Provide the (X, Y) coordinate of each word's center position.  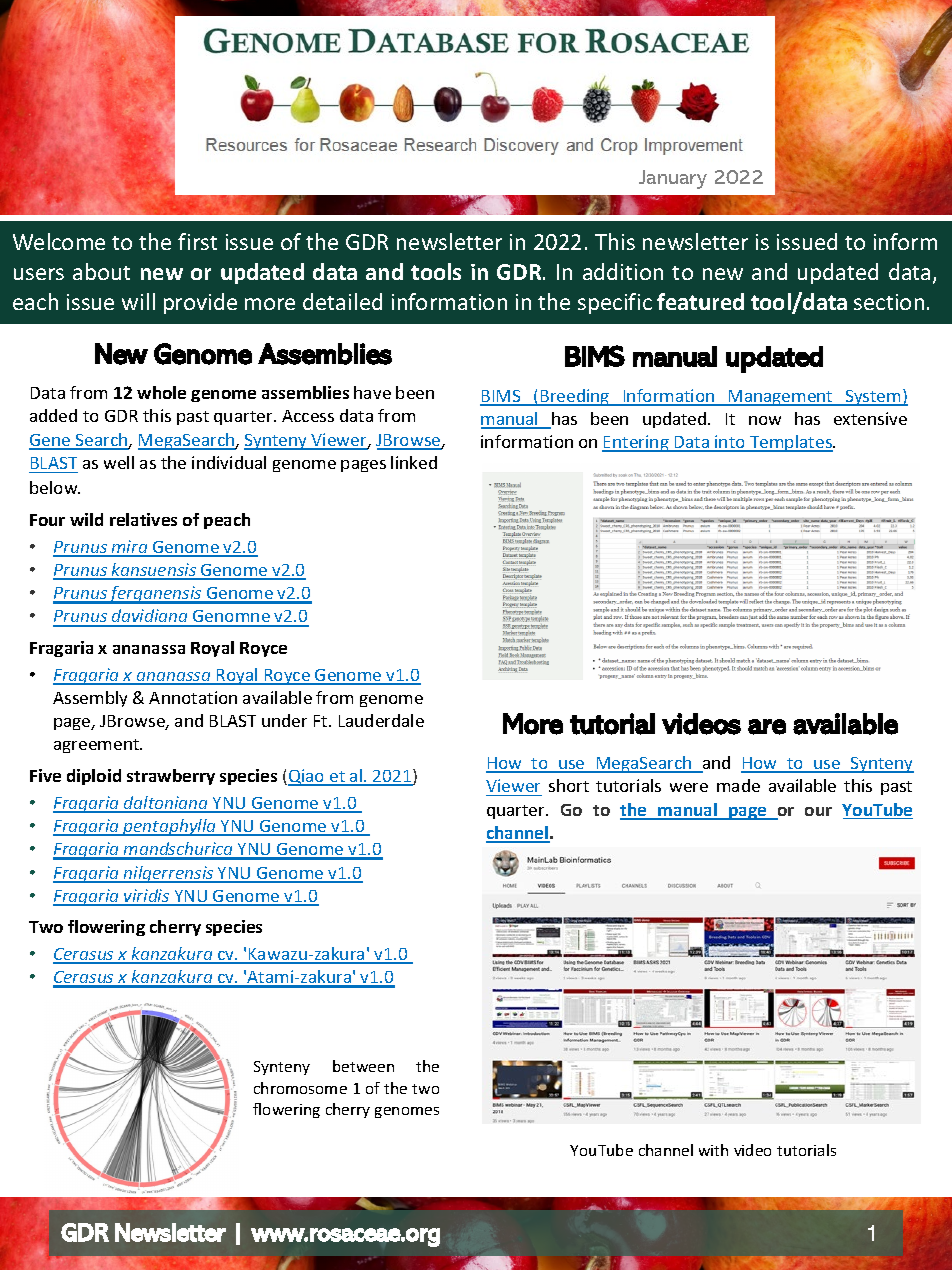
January (673, 179)
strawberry (171, 777)
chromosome (300, 1088)
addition (623, 271)
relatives (143, 519)
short (569, 785)
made (738, 785)
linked (414, 462)
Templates (791, 443)
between (363, 1066)
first (197, 241)
